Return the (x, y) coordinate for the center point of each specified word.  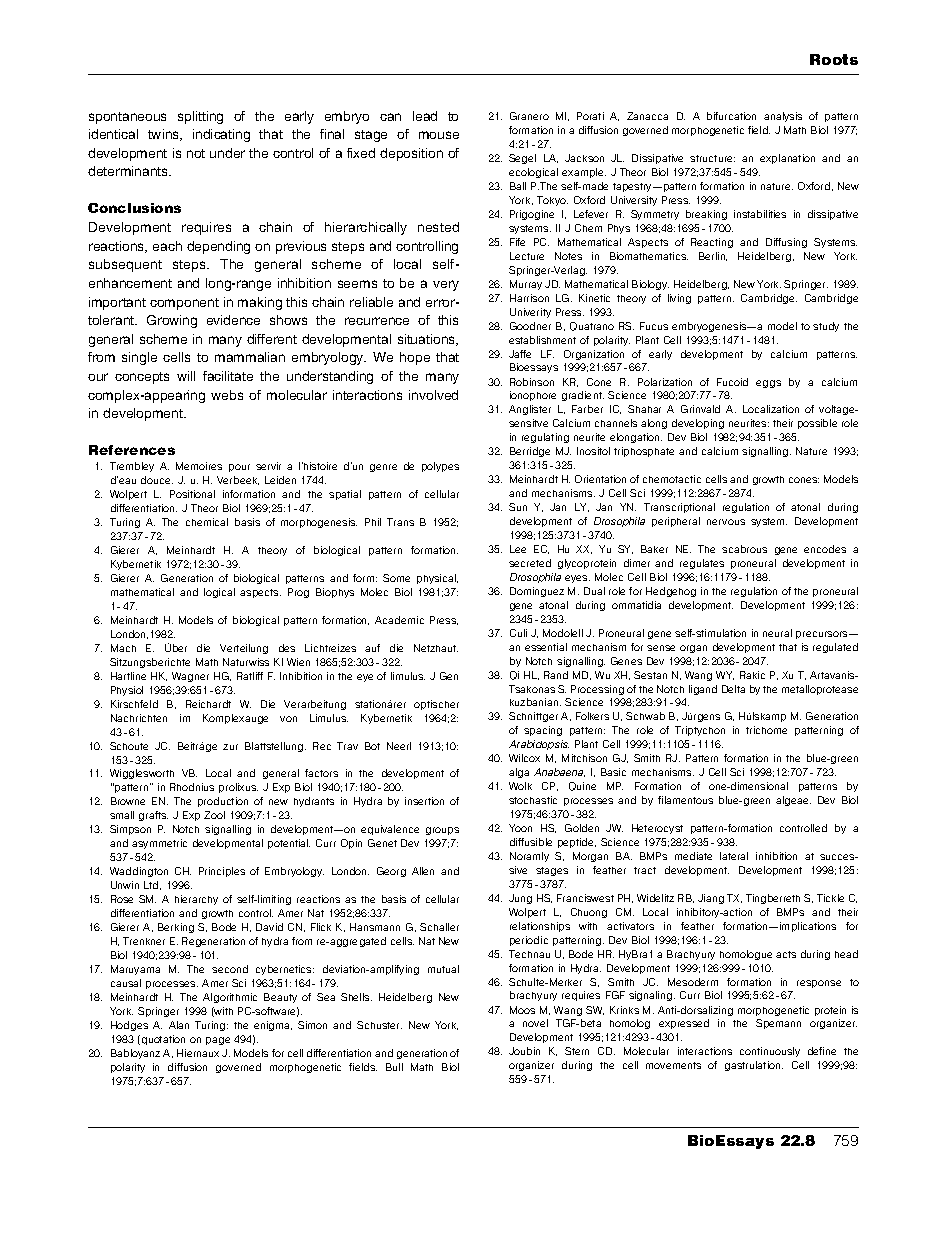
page (218, 1041)
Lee (518, 549)
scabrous (744, 549)
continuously (770, 1052)
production (223, 802)
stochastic (533, 800)
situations (428, 340)
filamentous (685, 800)
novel (535, 1023)
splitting (200, 117)
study (826, 327)
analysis (783, 117)
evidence (233, 320)
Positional (192, 494)
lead (425, 116)
